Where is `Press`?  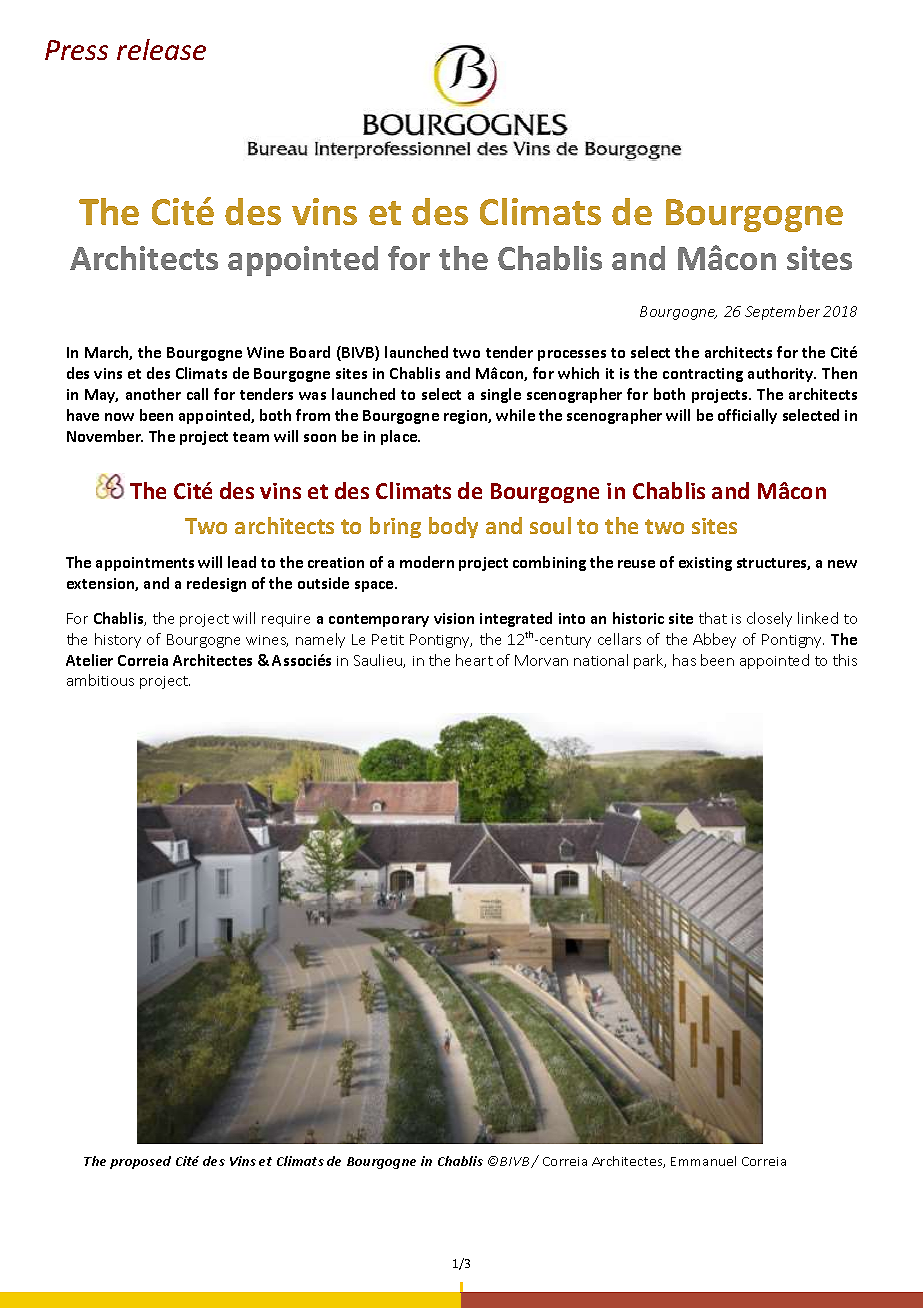 Press is located at coordinates (76, 50).
